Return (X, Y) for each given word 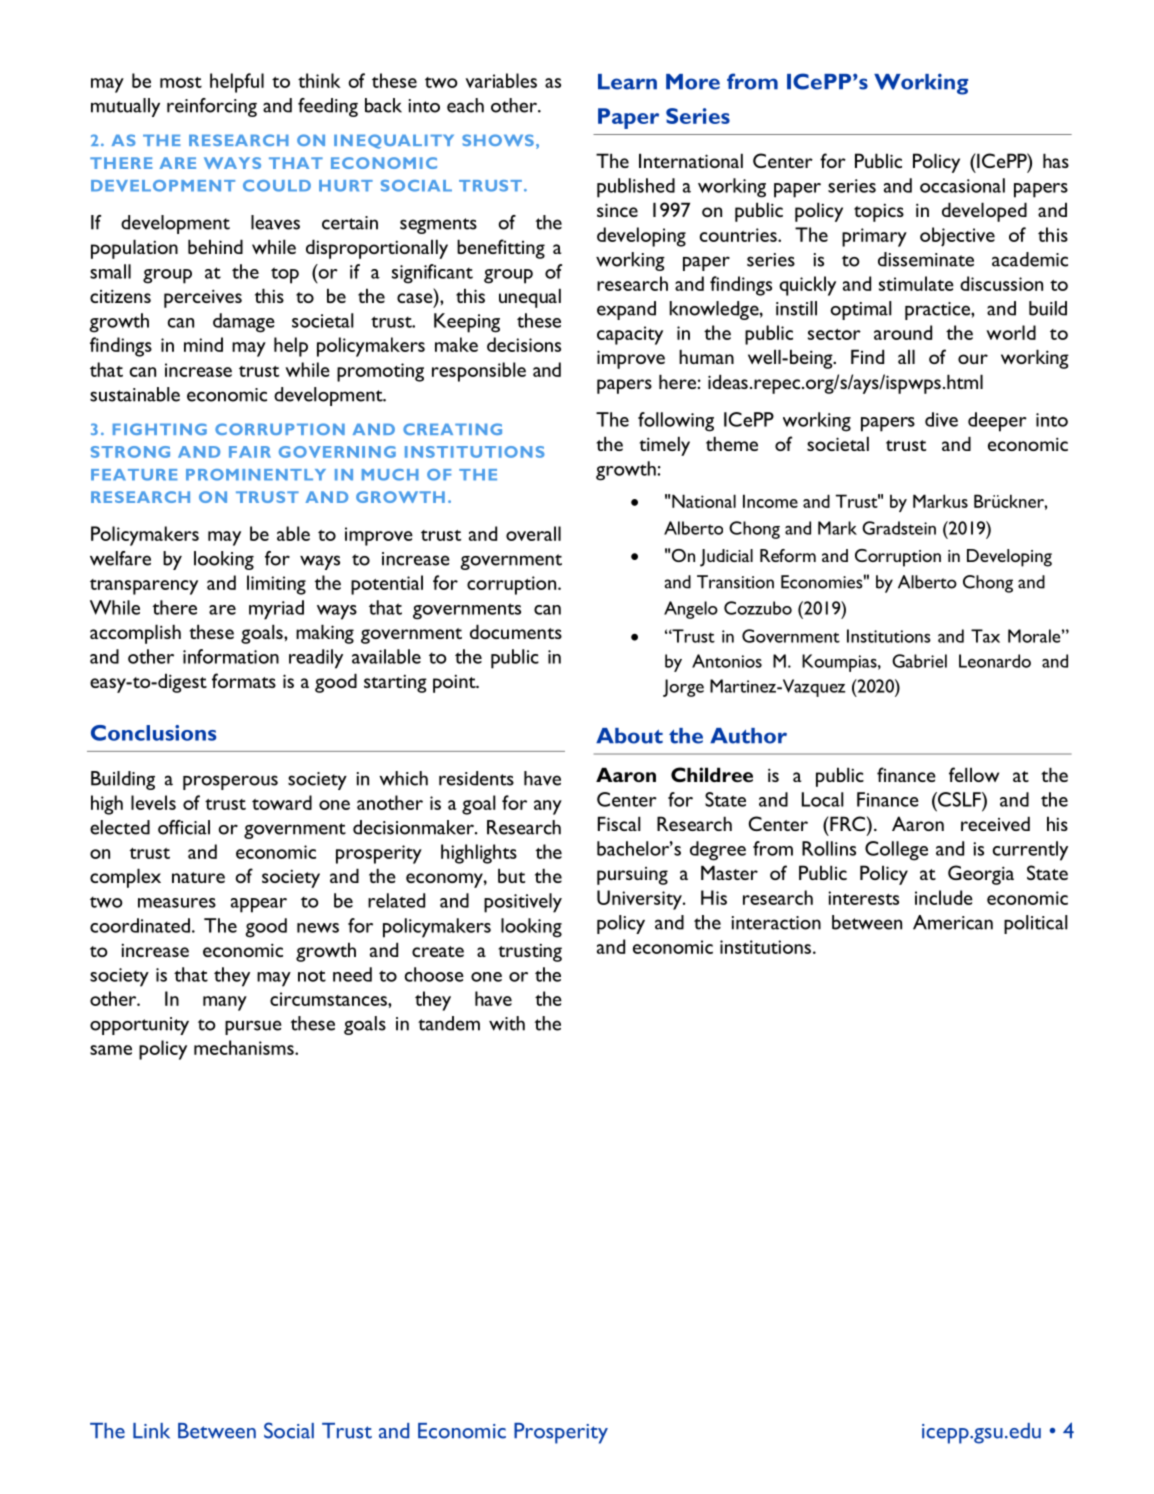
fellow (974, 774)
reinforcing (212, 107)
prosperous (230, 782)
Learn (627, 82)
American (953, 922)
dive (941, 419)
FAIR (250, 452)
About (629, 736)
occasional (962, 185)
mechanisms (245, 1047)
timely (664, 446)
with (507, 1023)
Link (151, 1430)
